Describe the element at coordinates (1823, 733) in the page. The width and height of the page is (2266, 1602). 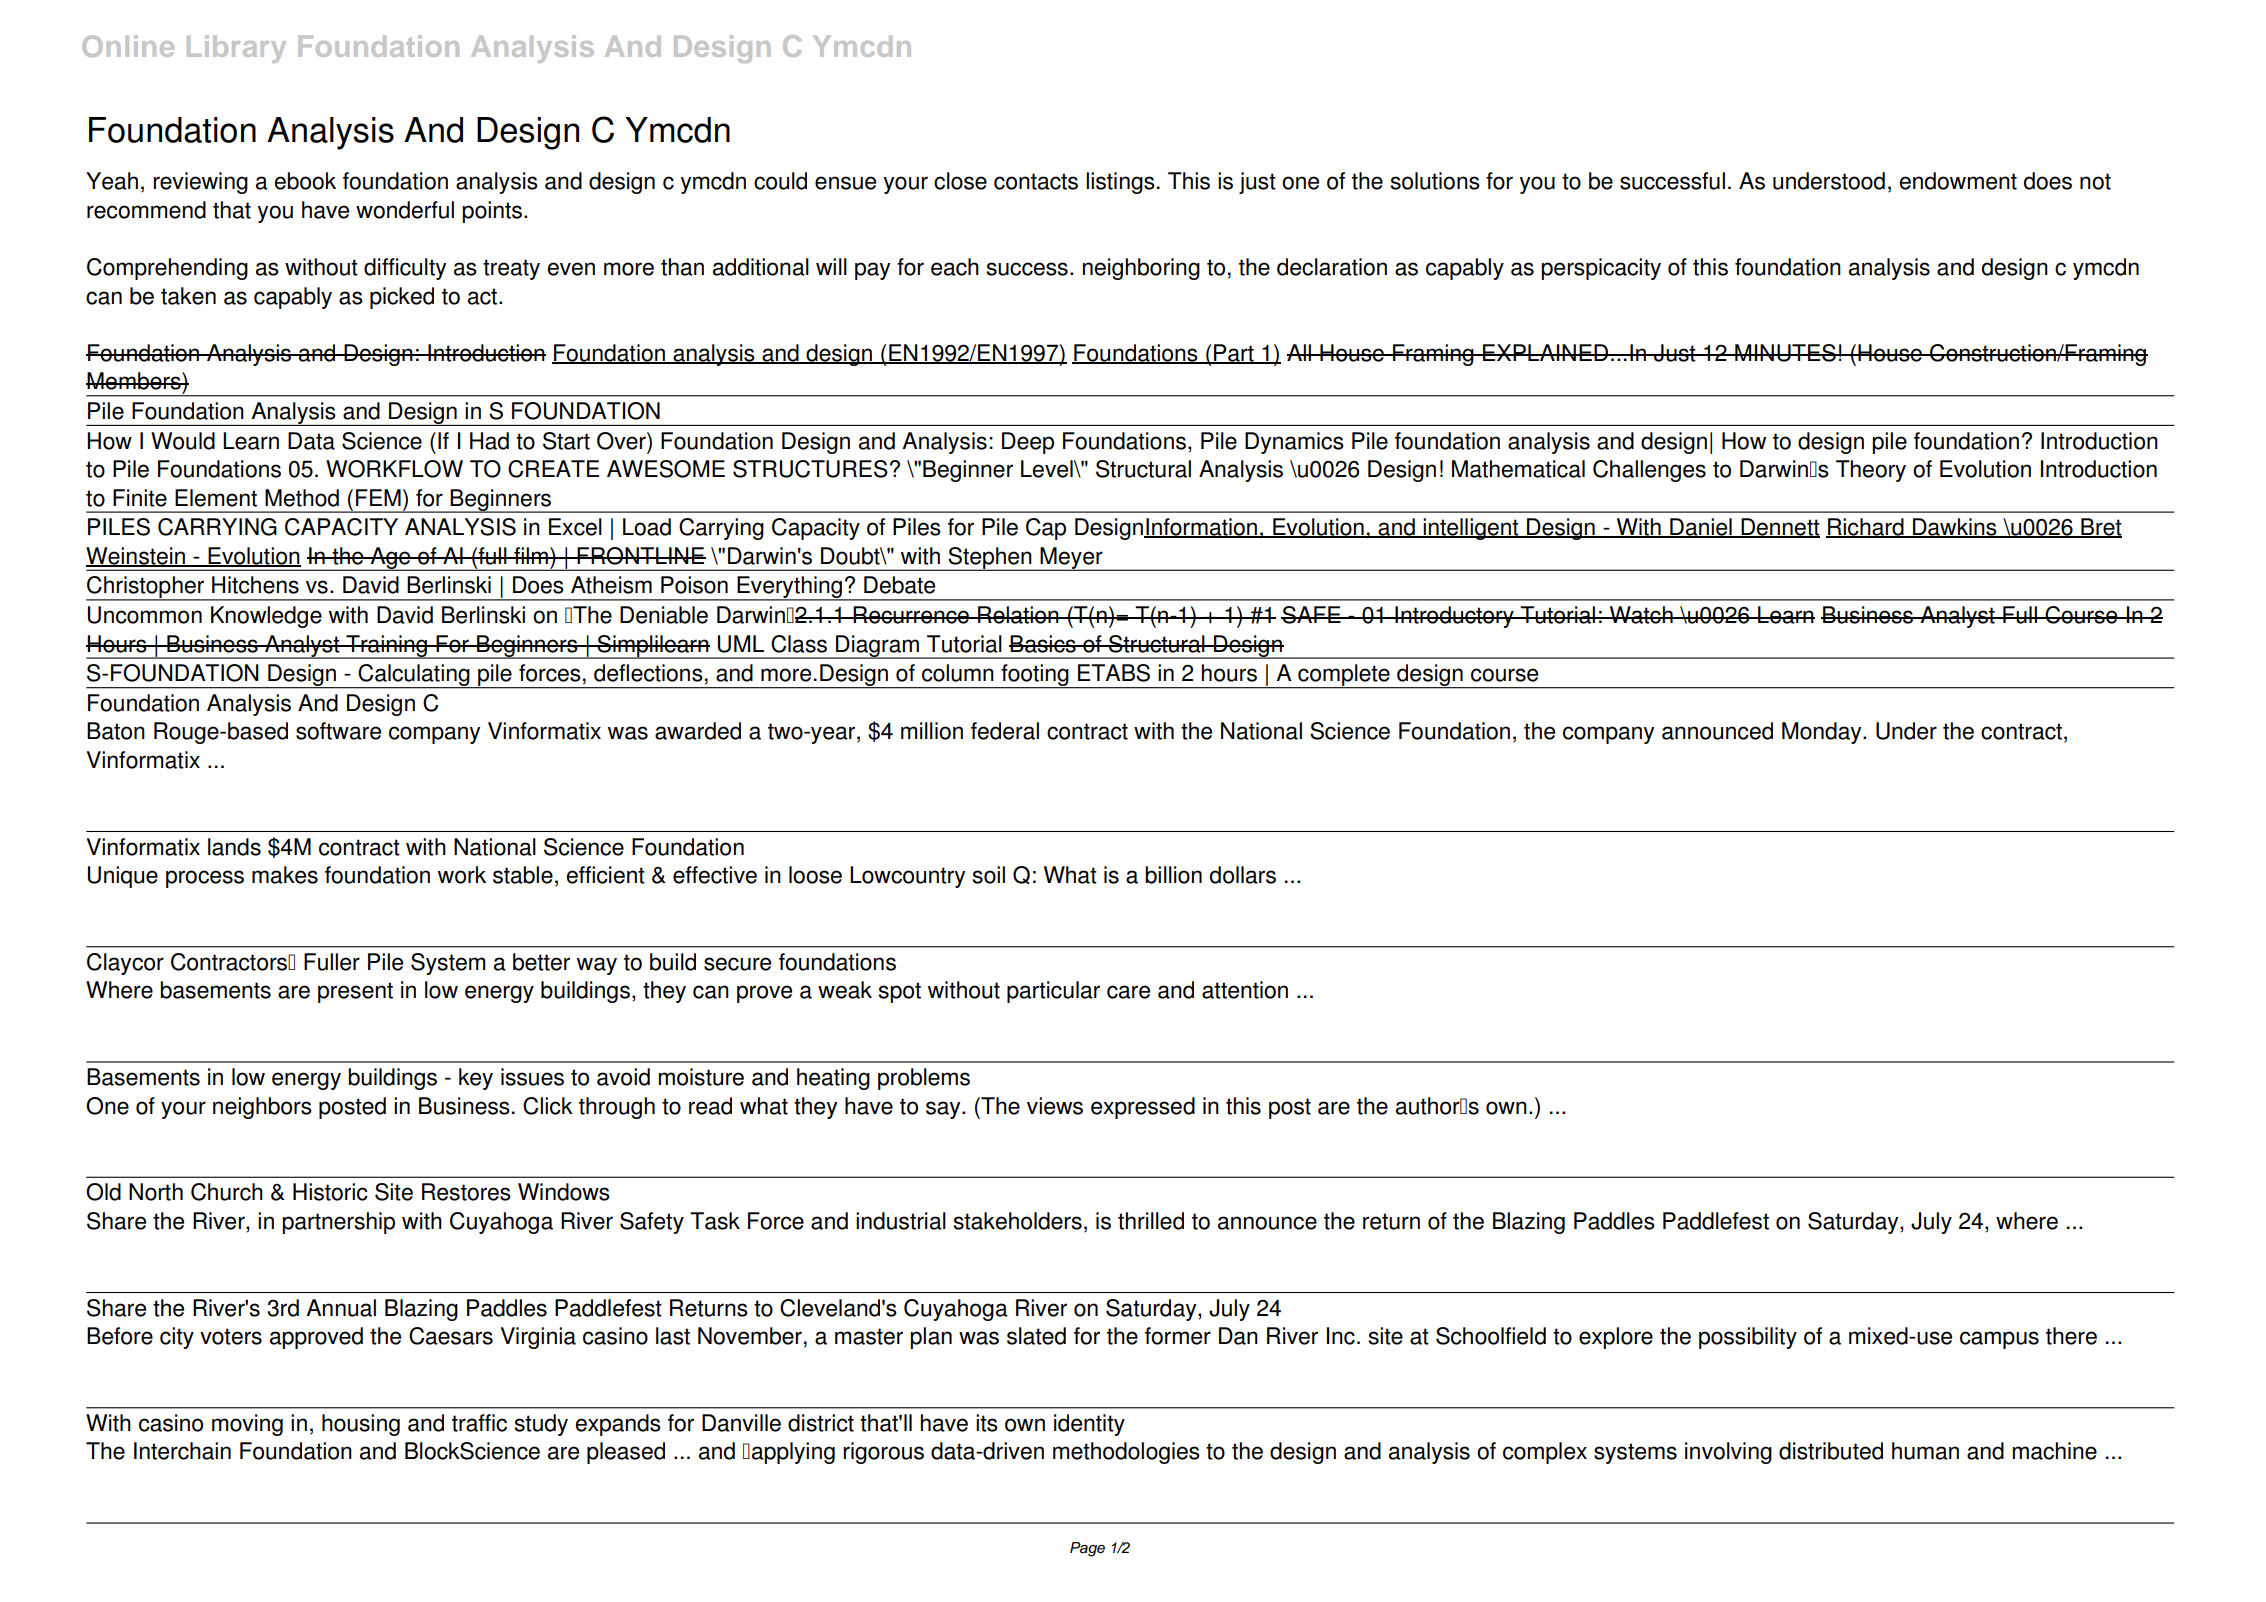
I see `Monday` at that location.
